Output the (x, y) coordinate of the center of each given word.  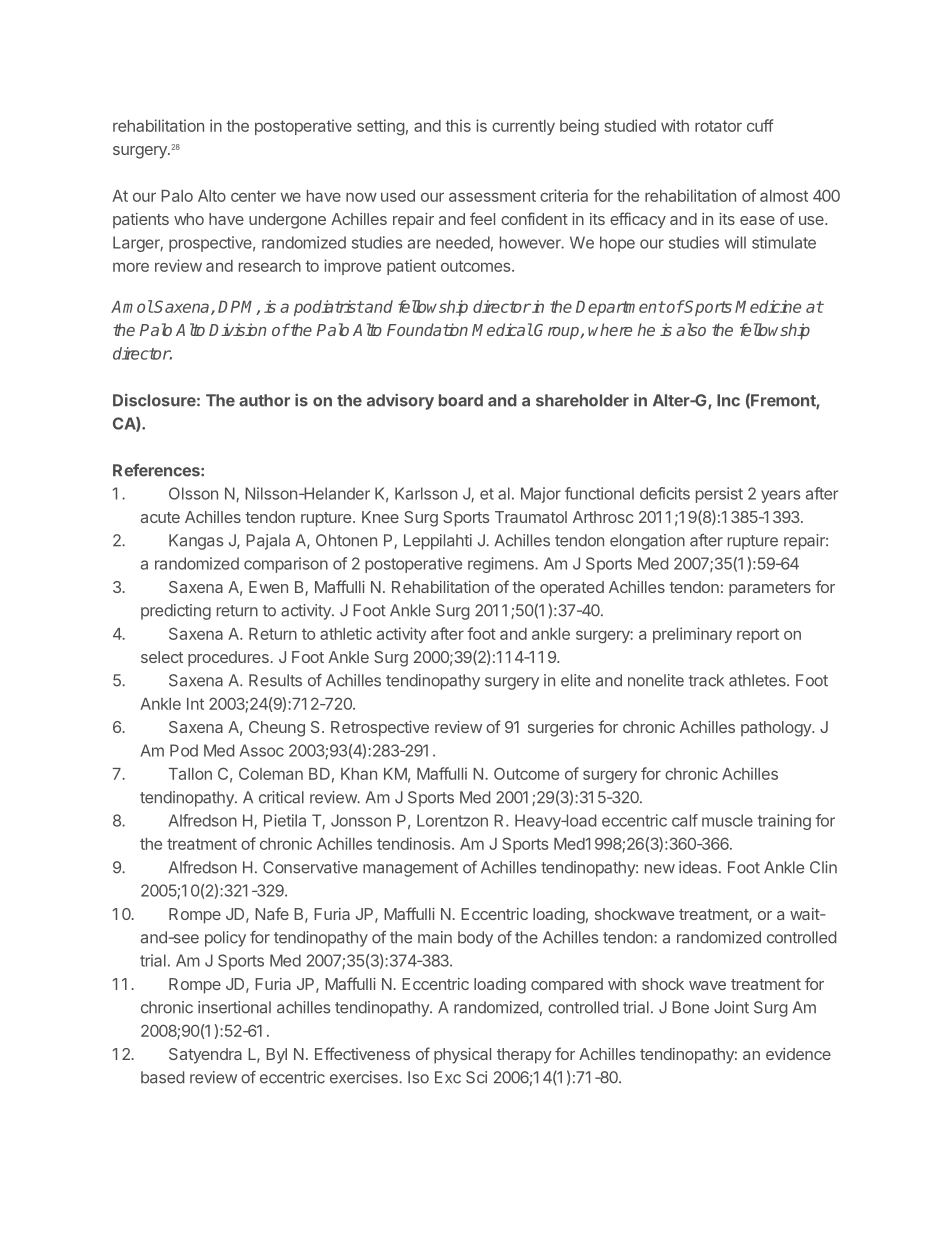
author (264, 400)
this (458, 125)
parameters (770, 589)
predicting (176, 612)
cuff (760, 125)
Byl (276, 1056)
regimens (502, 565)
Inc (728, 400)
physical (462, 1056)
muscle (727, 820)
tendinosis (415, 843)
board (461, 400)
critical (281, 797)
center (253, 196)
